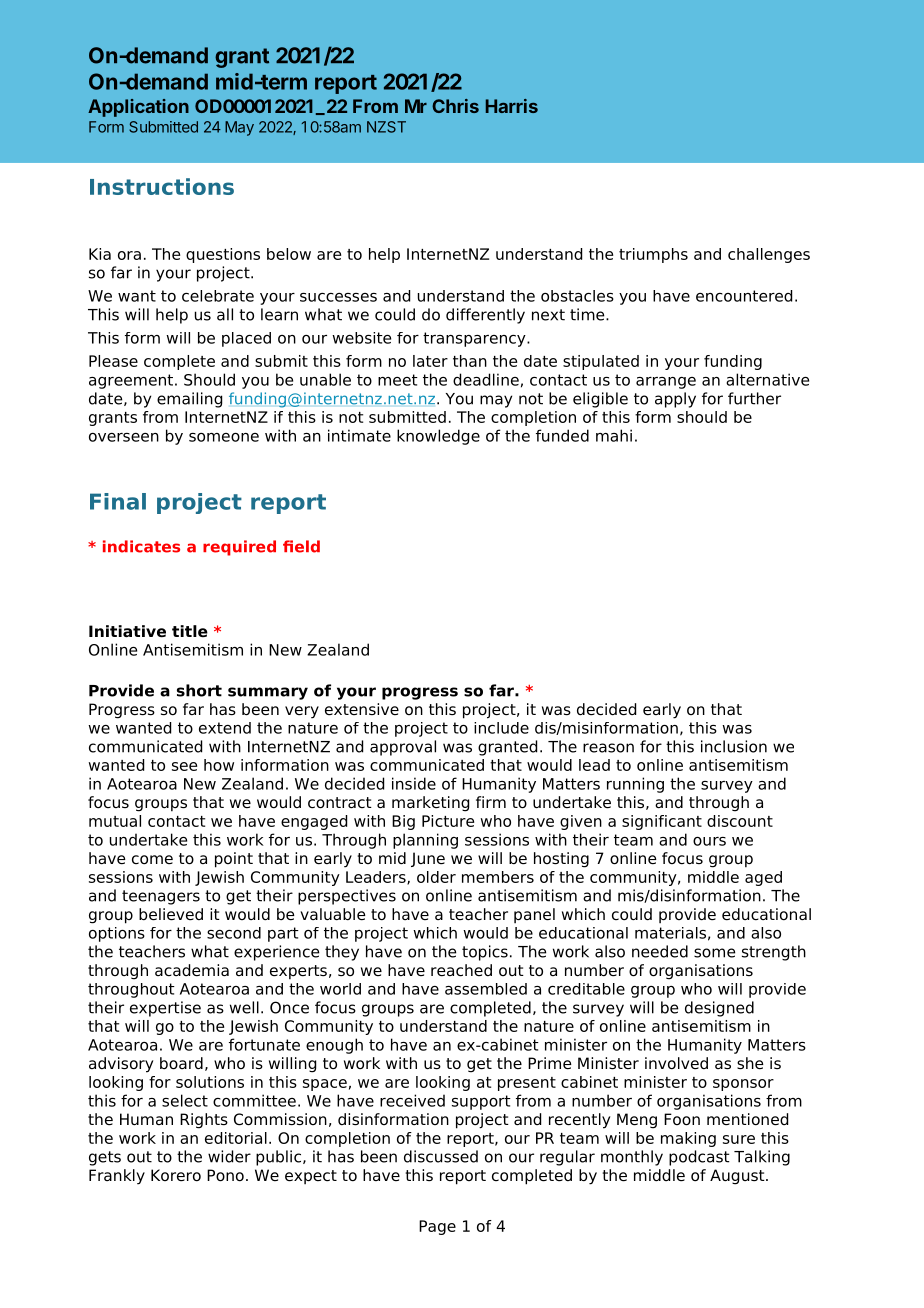  I want to click on mahi, so click(614, 435).
